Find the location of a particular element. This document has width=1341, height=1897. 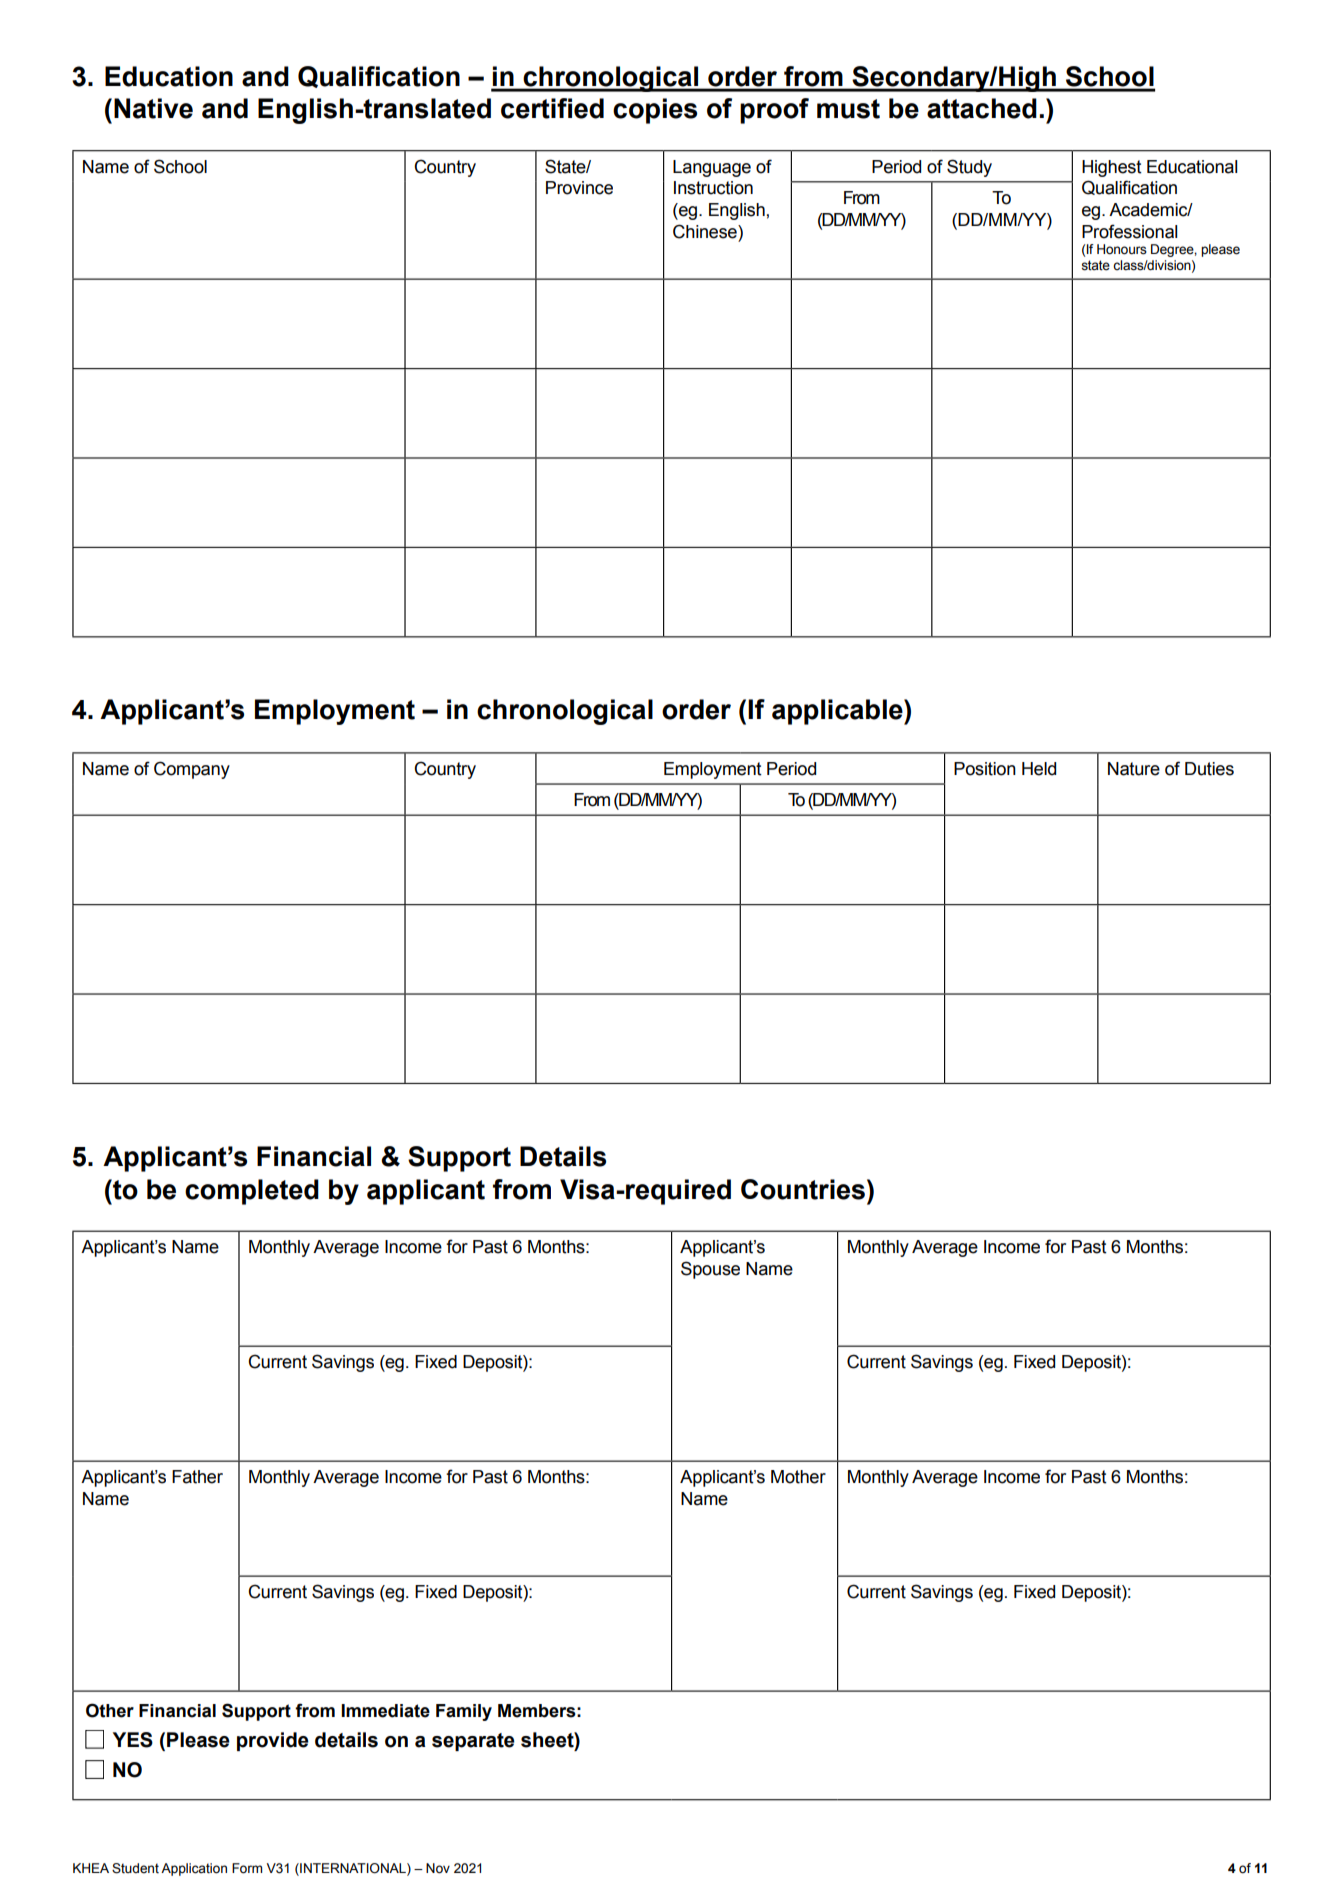

completed is located at coordinates (252, 1192).
